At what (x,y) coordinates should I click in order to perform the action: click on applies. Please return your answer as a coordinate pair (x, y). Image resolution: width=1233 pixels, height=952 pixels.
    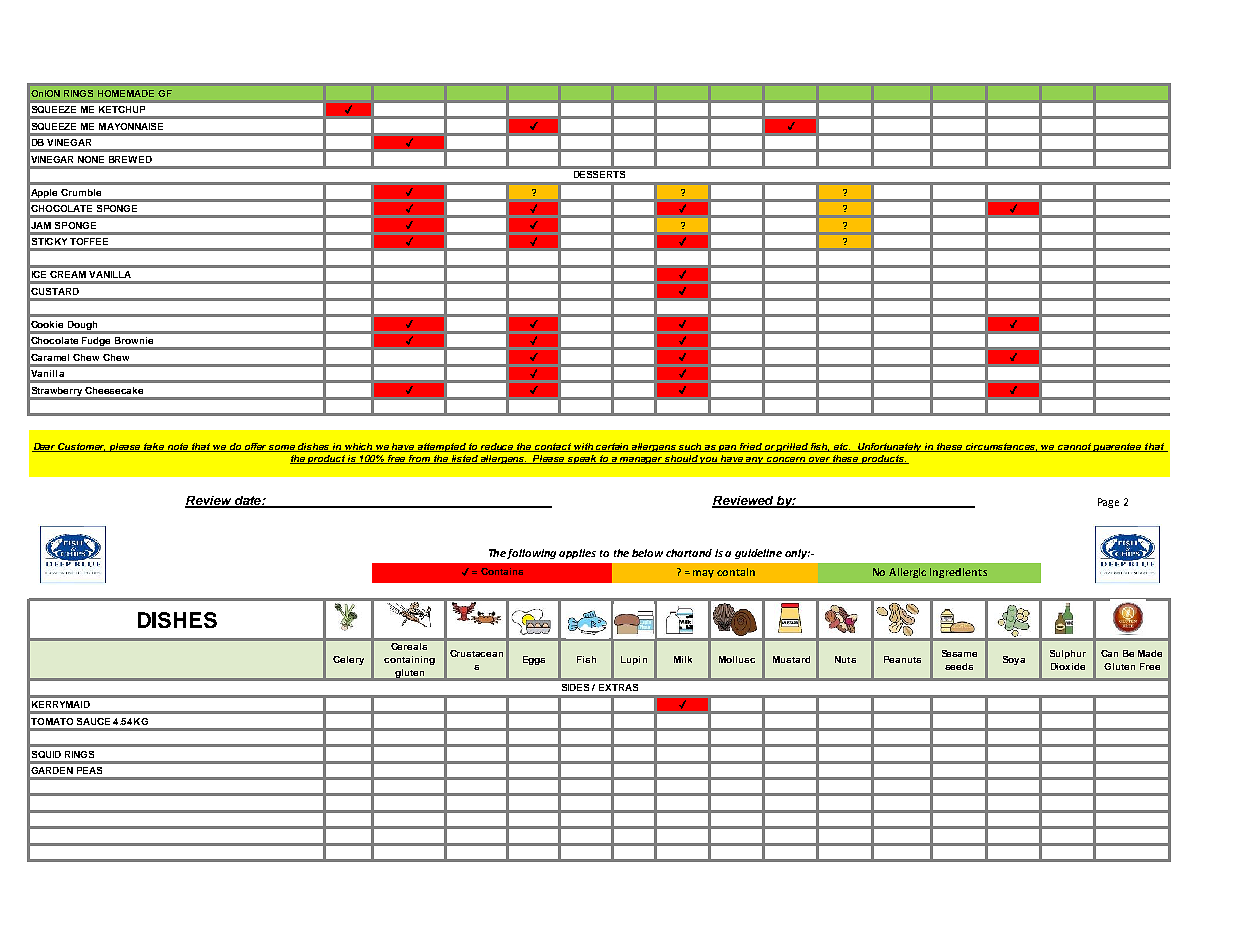
    Looking at the image, I should click on (577, 554).
